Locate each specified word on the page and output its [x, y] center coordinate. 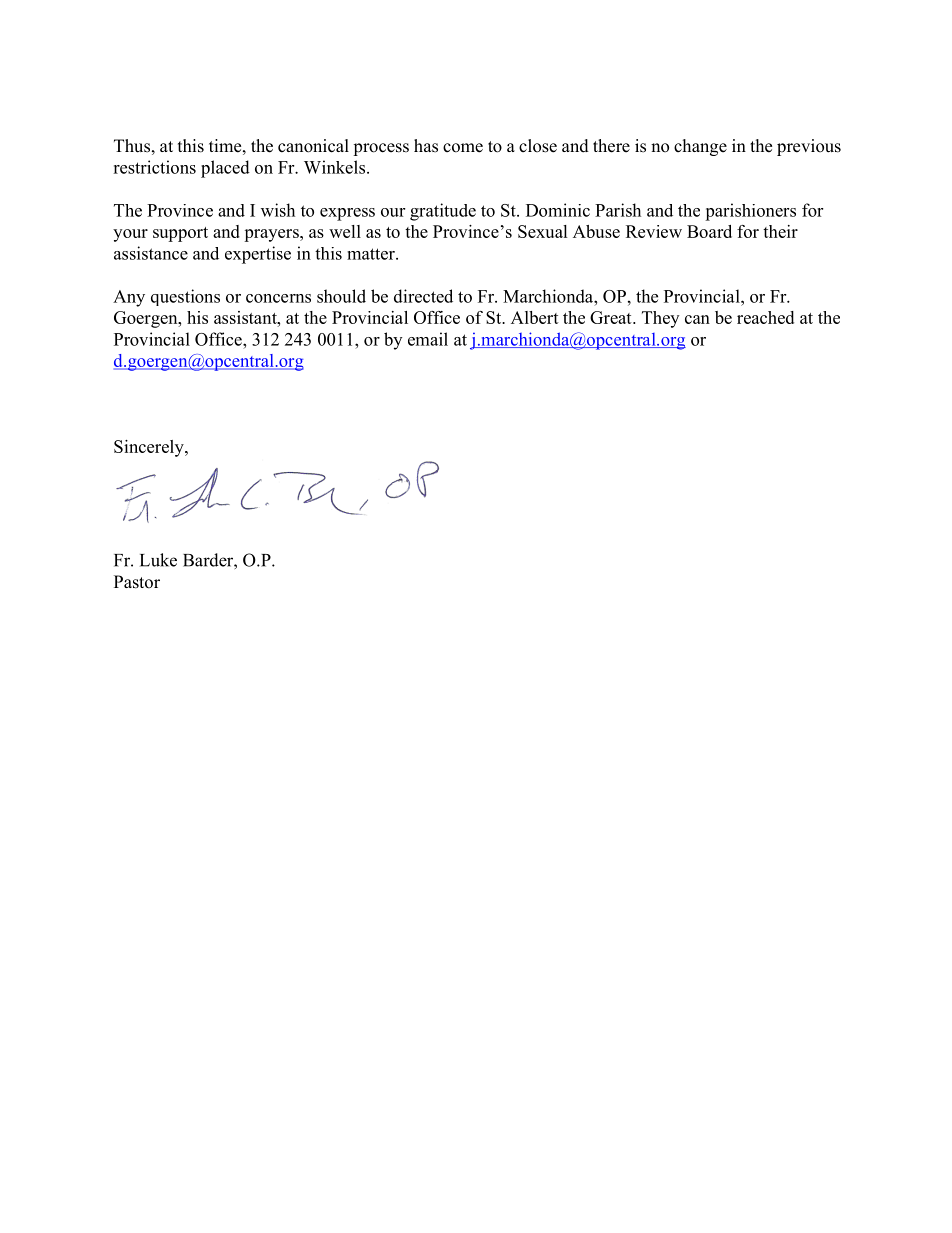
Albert [535, 317]
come [463, 148]
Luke [158, 560]
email [428, 339]
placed [225, 169]
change [700, 147]
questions [185, 297]
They [660, 319]
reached [765, 317]
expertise [258, 255]
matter [372, 254]
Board [709, 231]
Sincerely [150, 448]
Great [612, 317]
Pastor [137, 582]
